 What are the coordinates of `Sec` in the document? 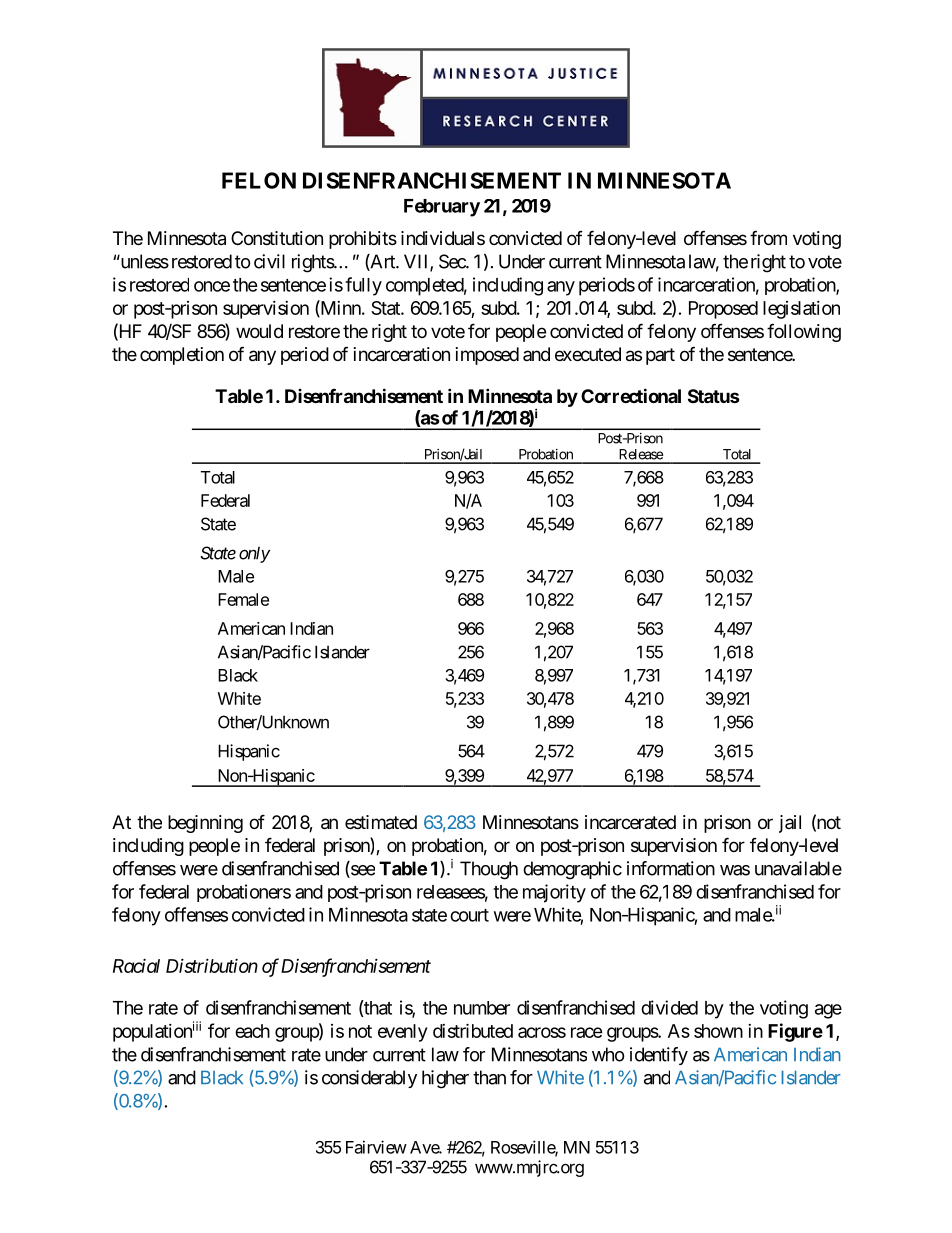 It's located at (453, 261).
